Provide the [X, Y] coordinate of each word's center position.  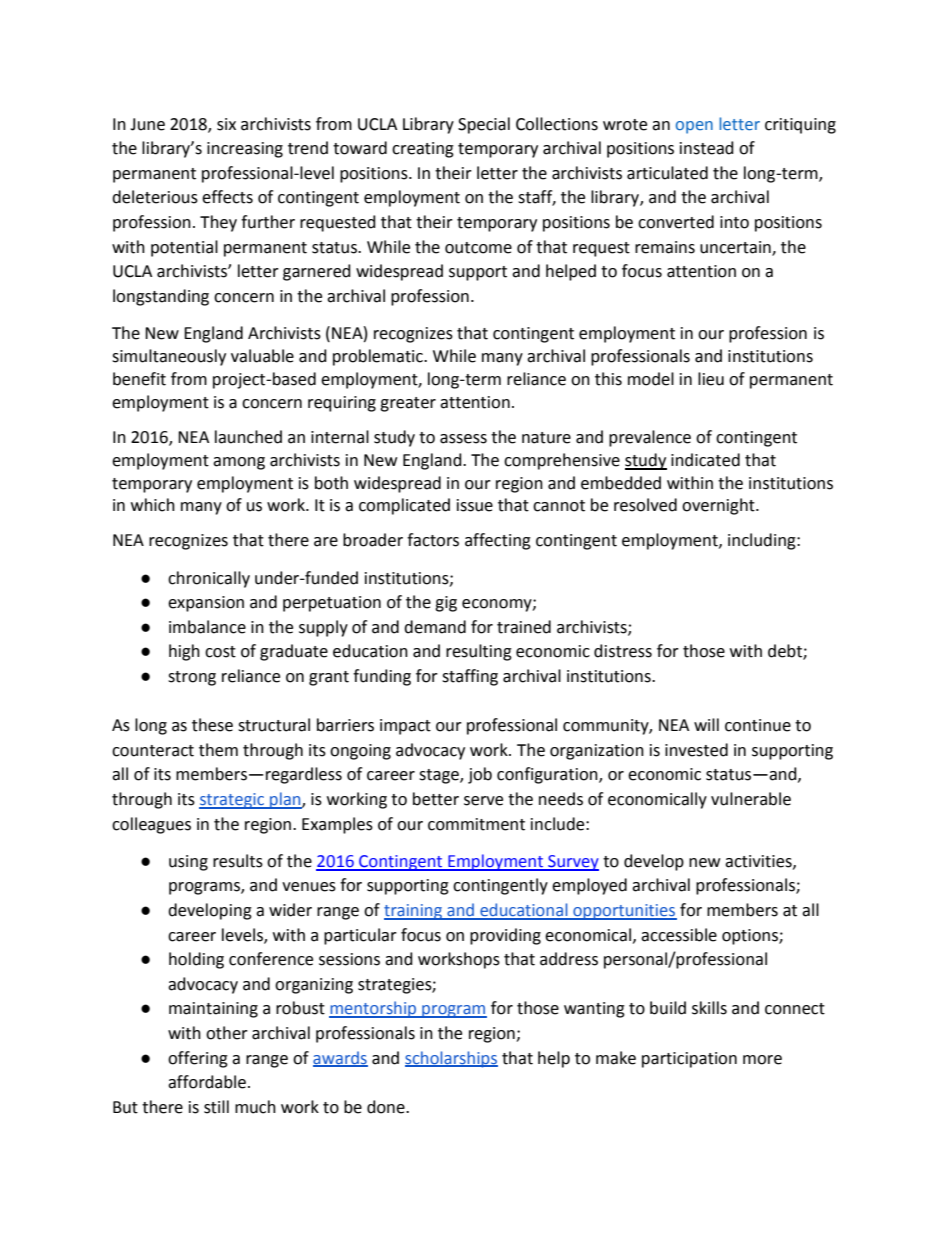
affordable [207, 1082]
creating [423, 150]
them [218, 750]
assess [463, 439]
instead [707, 148]
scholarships [451, 1059]
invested [696, 750]
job [480, 775]
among [239, 463]
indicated [705, 460]
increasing [245, 150]
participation [689, 1060]
